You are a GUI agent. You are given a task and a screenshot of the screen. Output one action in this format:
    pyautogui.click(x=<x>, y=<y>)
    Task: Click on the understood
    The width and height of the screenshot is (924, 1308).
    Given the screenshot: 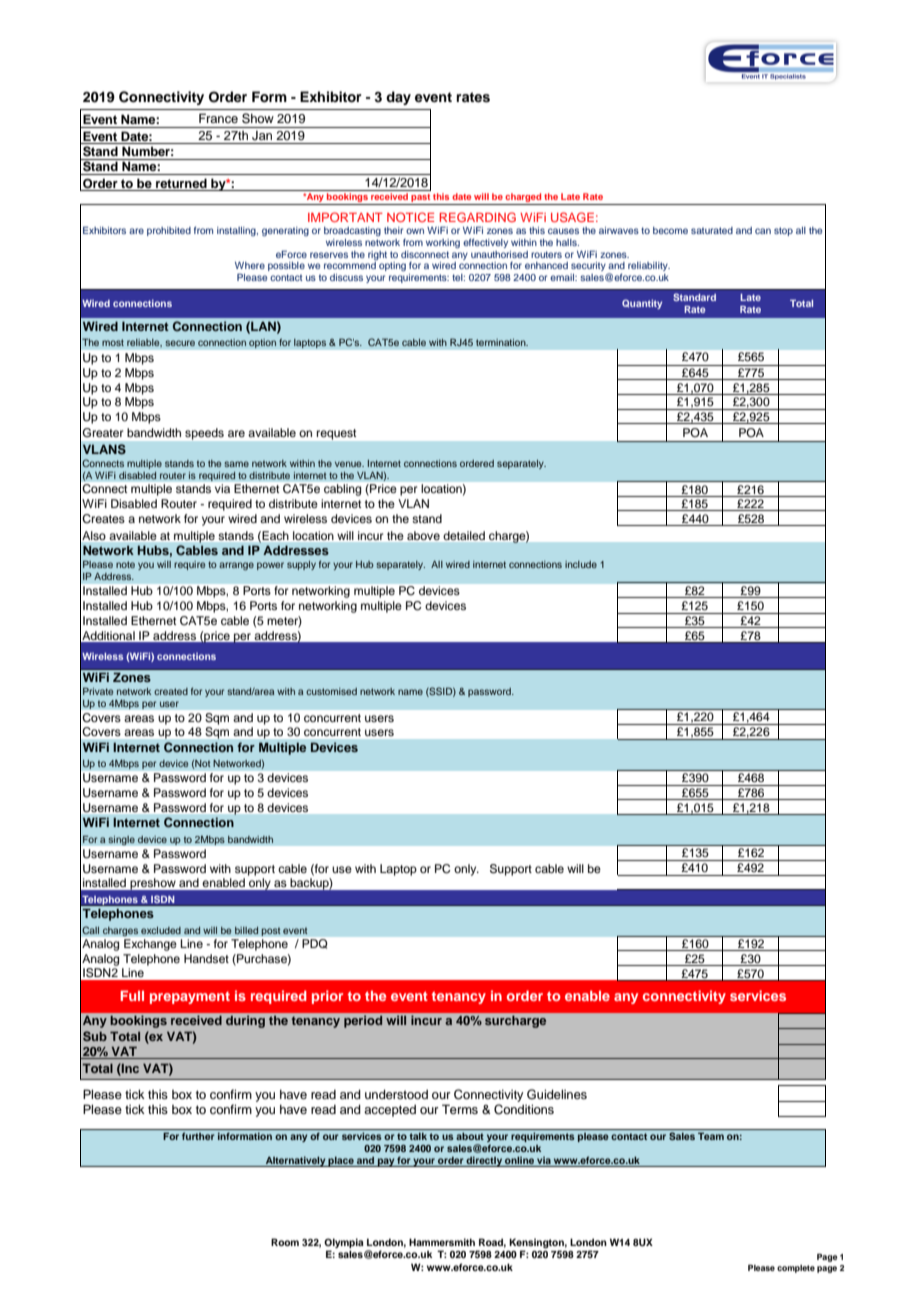 What is the action you would take?
    pyautogui.click(x=396, y=1094)
